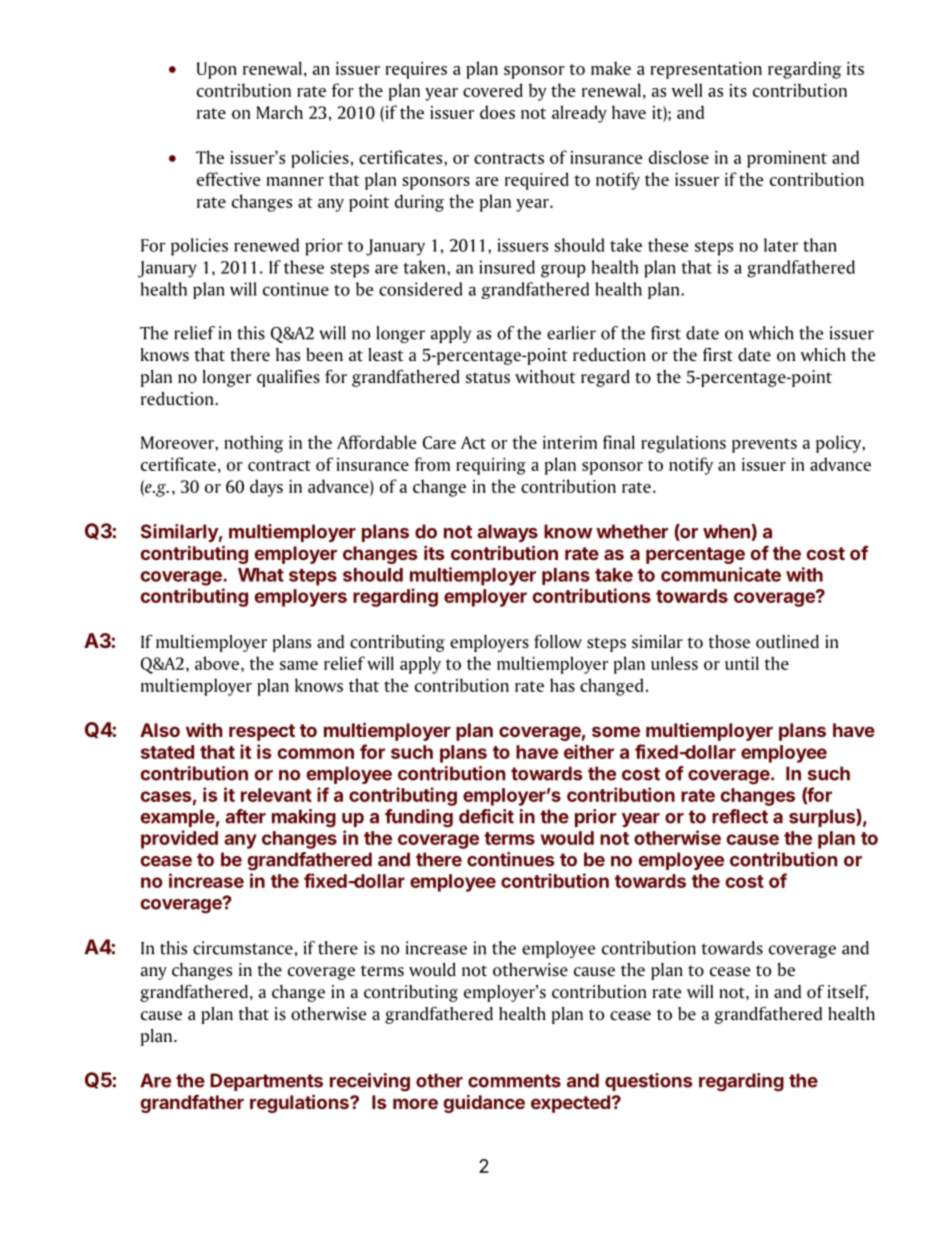  I want to click on prevents, so click(764, 445).
